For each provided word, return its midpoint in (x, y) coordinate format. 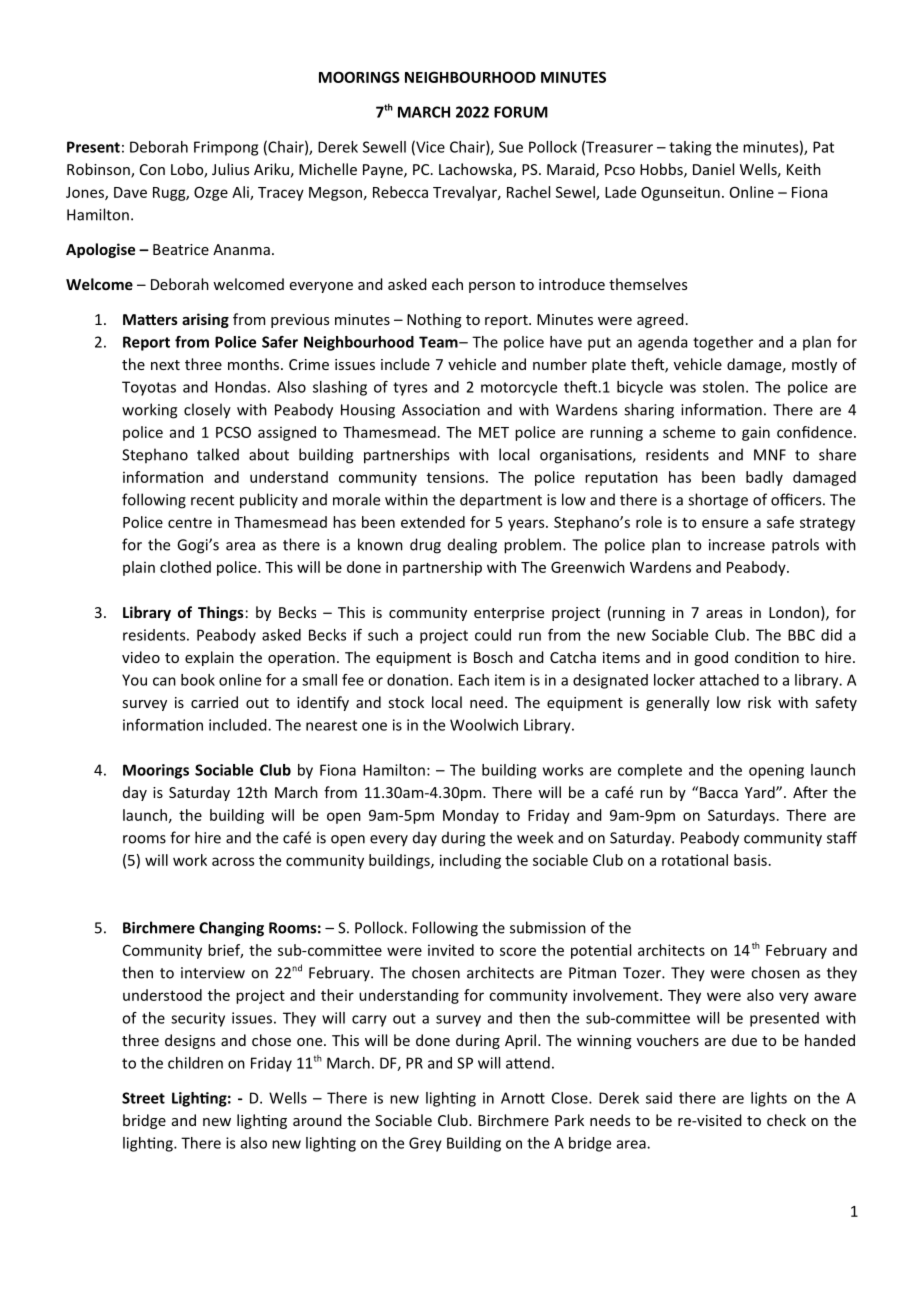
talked (218, 454)
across (233, 861)
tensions (457, 477)
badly (764, 478)
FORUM (521, 112)
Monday (471, 816)
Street (143, 1098)
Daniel (713, 169)
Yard (761, 792)
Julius (230, 169)
